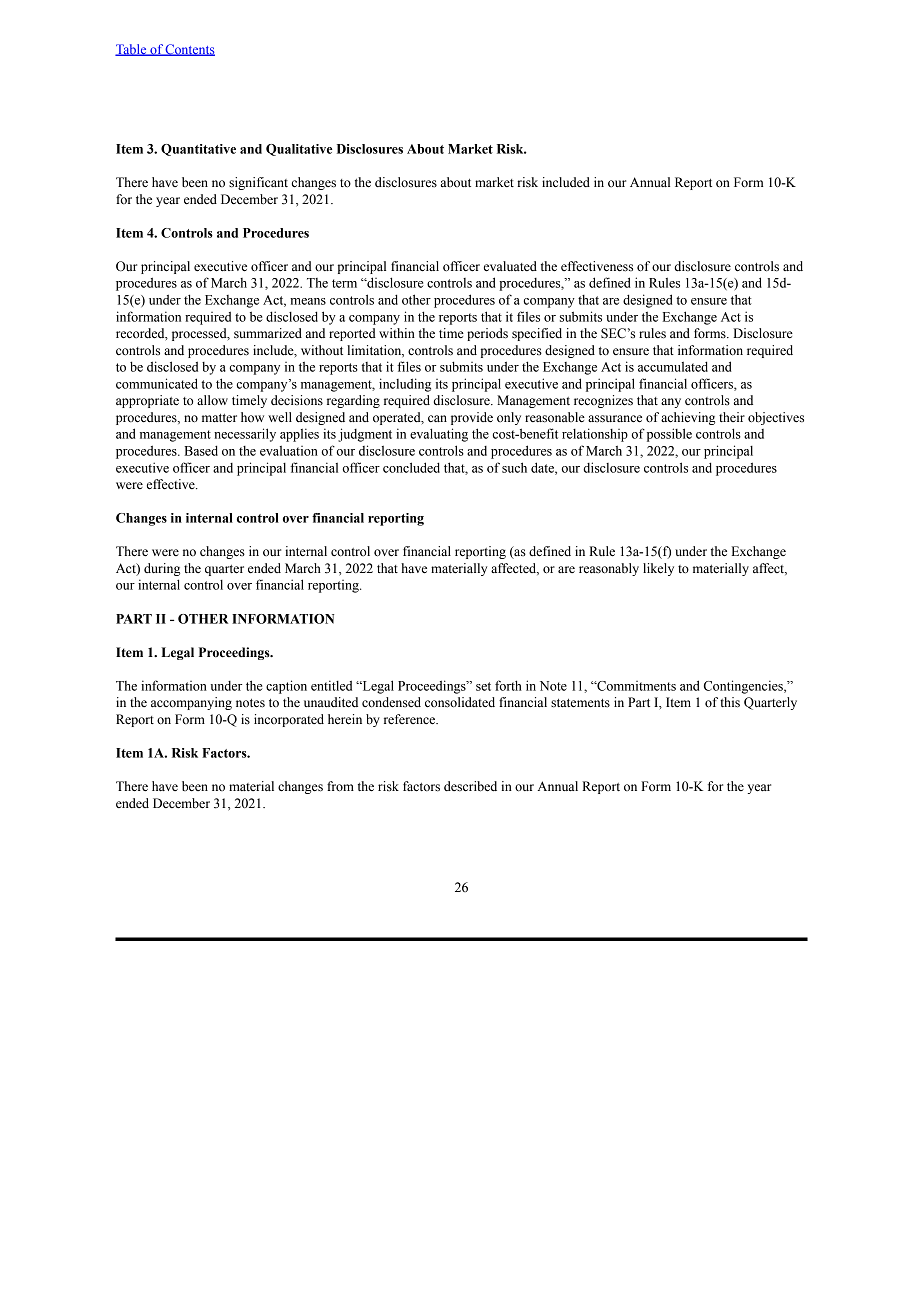 This screenshot has width=924, height=1308. I want to click on described, so click(470, 786).
